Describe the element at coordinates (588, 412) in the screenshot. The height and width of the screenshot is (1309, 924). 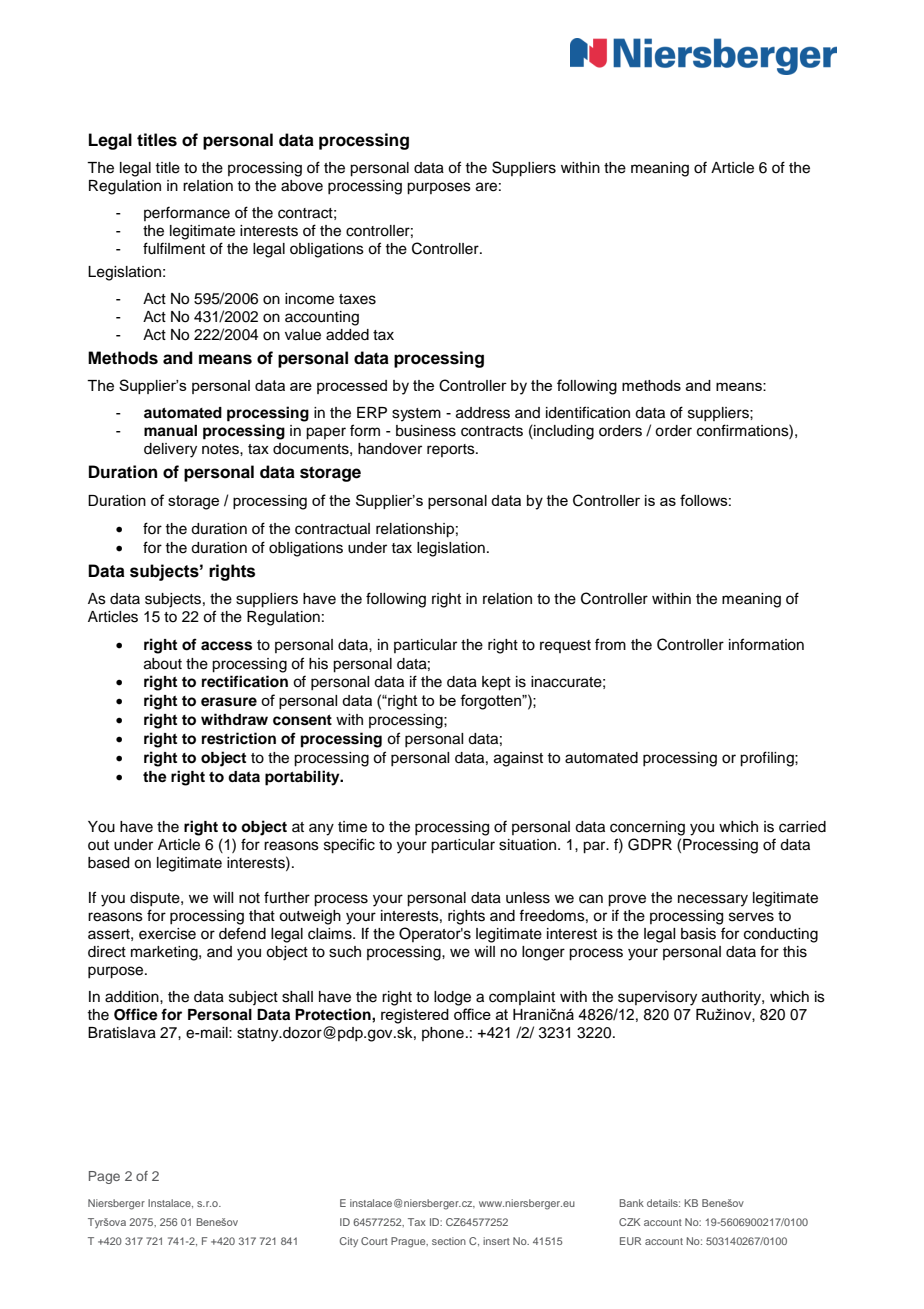
I see `identification` at that location.
